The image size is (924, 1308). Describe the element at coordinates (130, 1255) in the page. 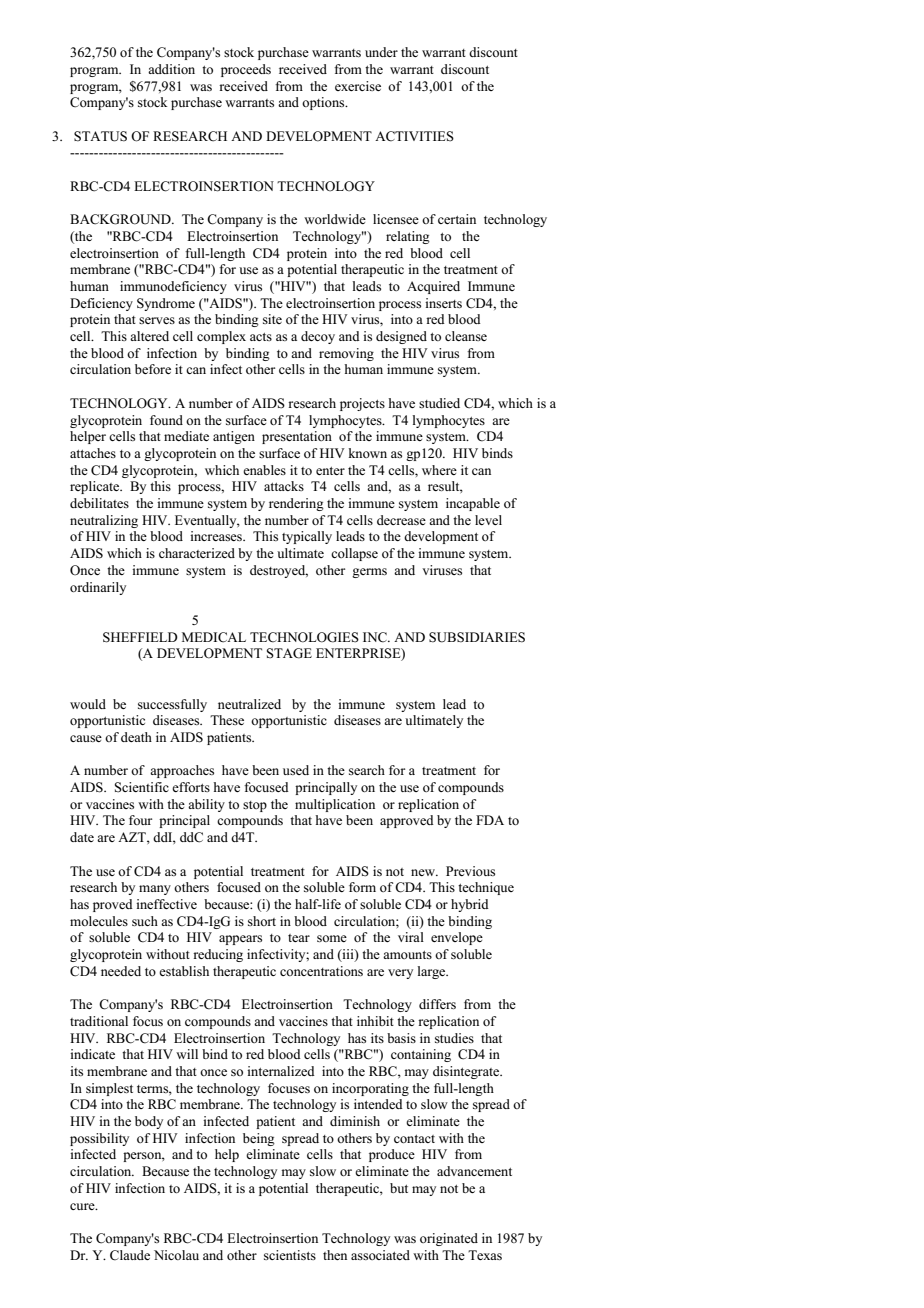

I see `Claude` at that location.
